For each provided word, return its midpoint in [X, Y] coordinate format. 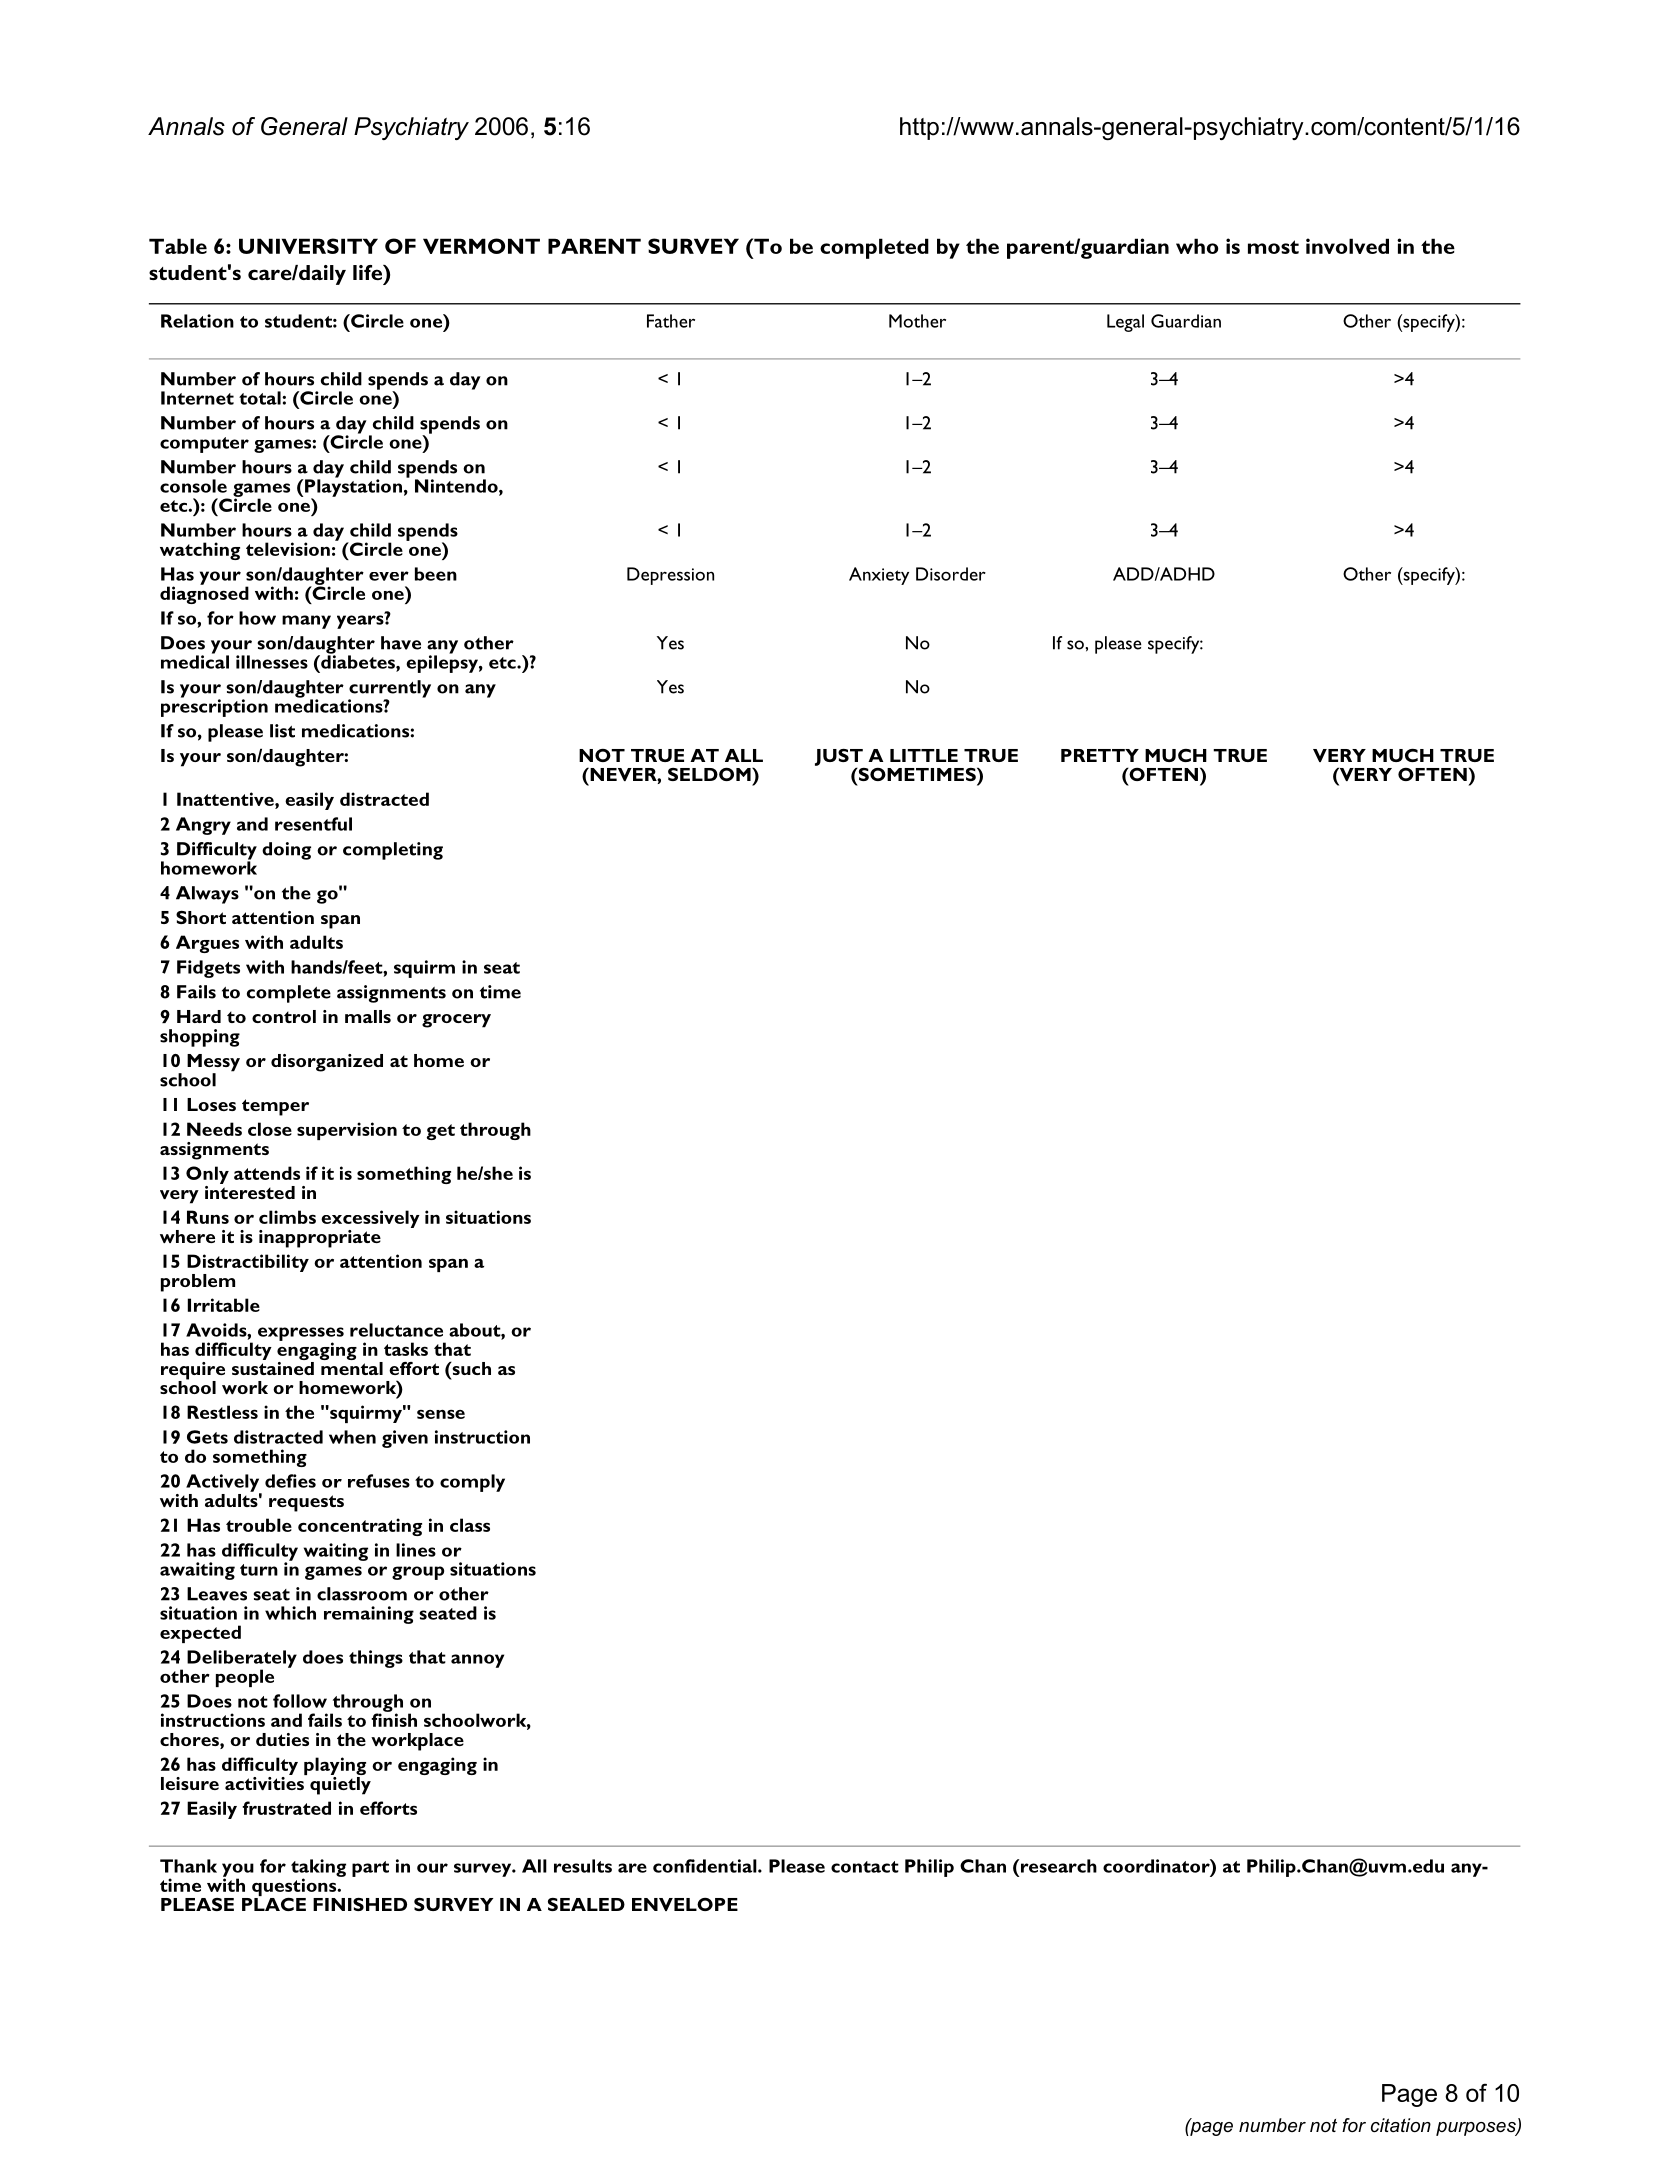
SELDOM [710, 774]
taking [318, 1869]
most [1273, 247]
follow [300, 1701]
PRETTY [1100, 755]
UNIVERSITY [308, 246]
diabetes [358, 661]
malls [368, 1016]
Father [671, 321]
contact [865, 1867]
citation [1401, 2125]
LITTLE [924, 755]
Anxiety [879, 576]
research [1059, 1866]
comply [472, 1483]
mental [352, 1367]
